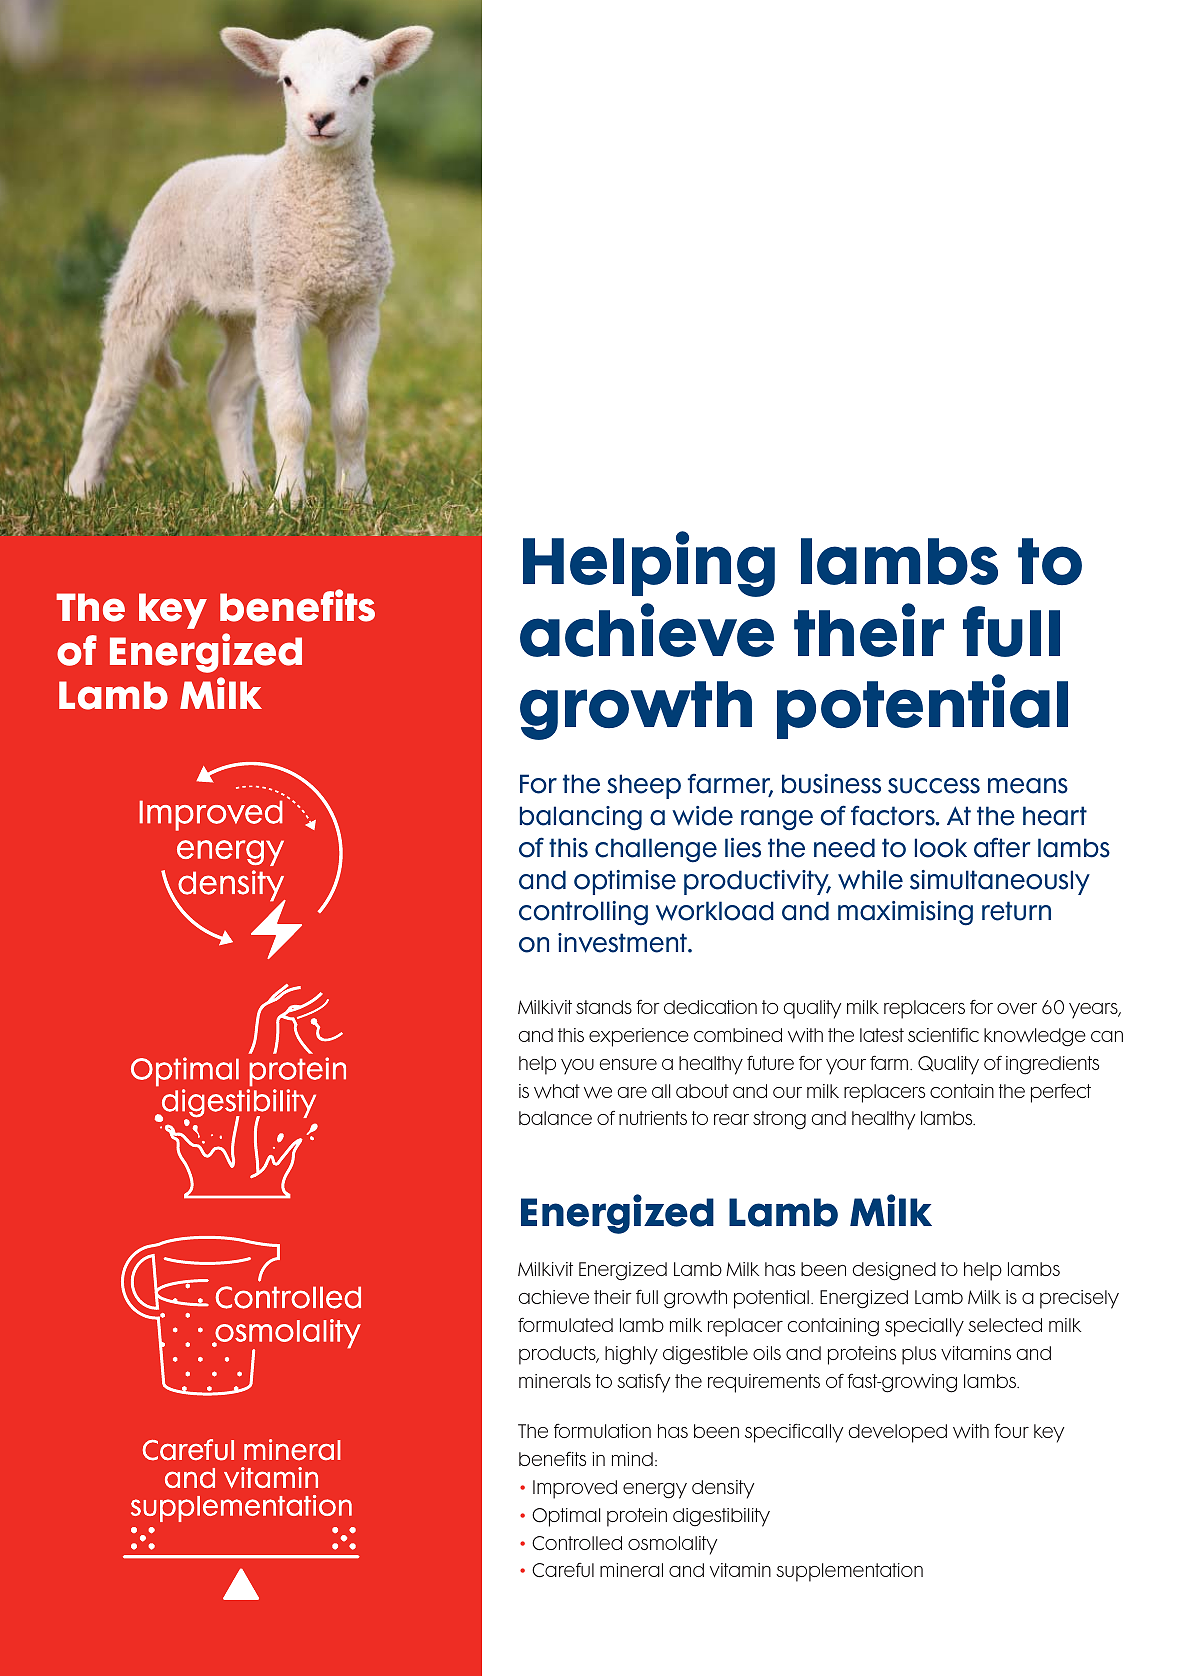 The image size is (1185, 1676). I want to click on designed, so click(894, 1271).
